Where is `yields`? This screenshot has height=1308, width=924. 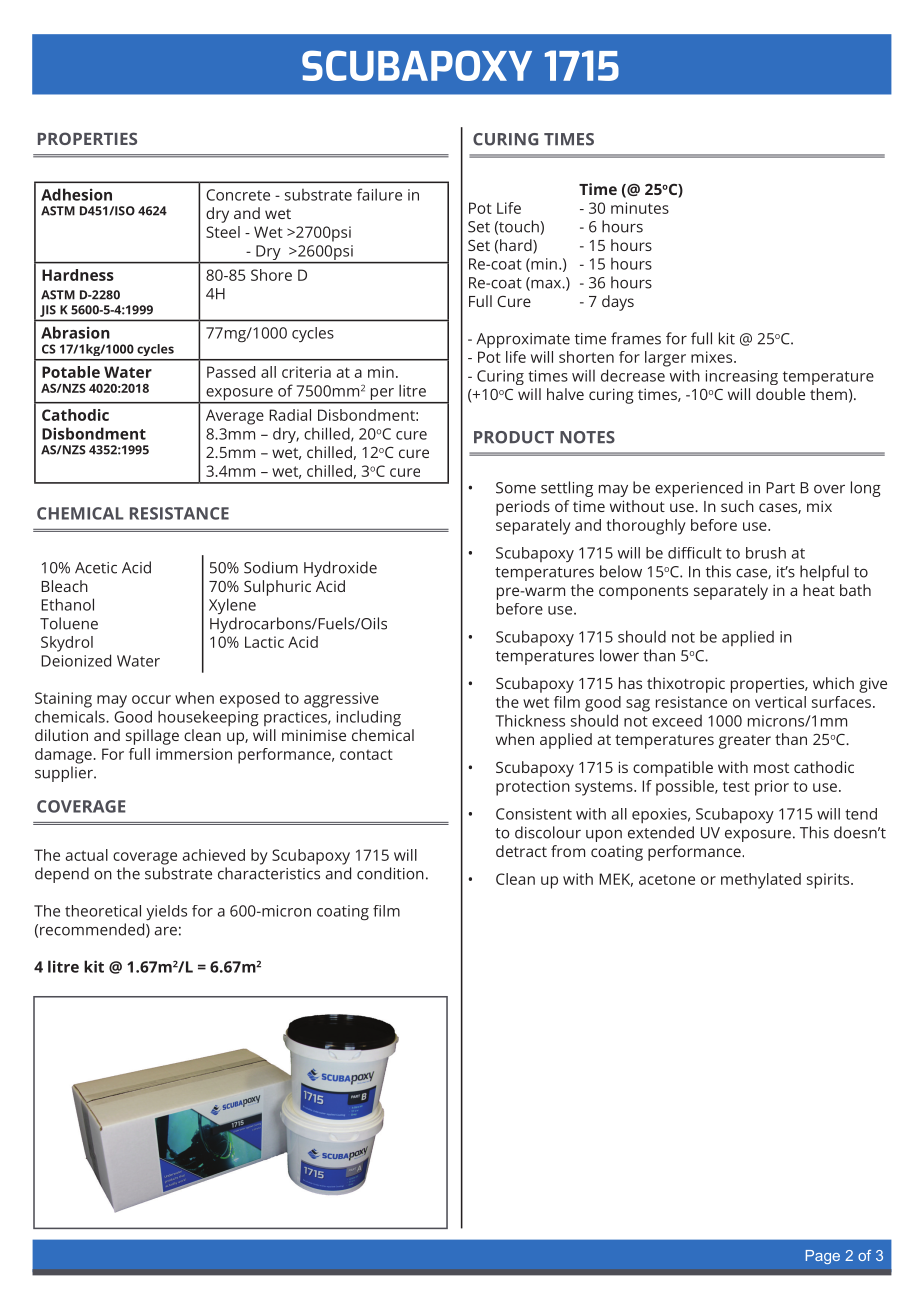 yields is located at coordinates (166, 912).
